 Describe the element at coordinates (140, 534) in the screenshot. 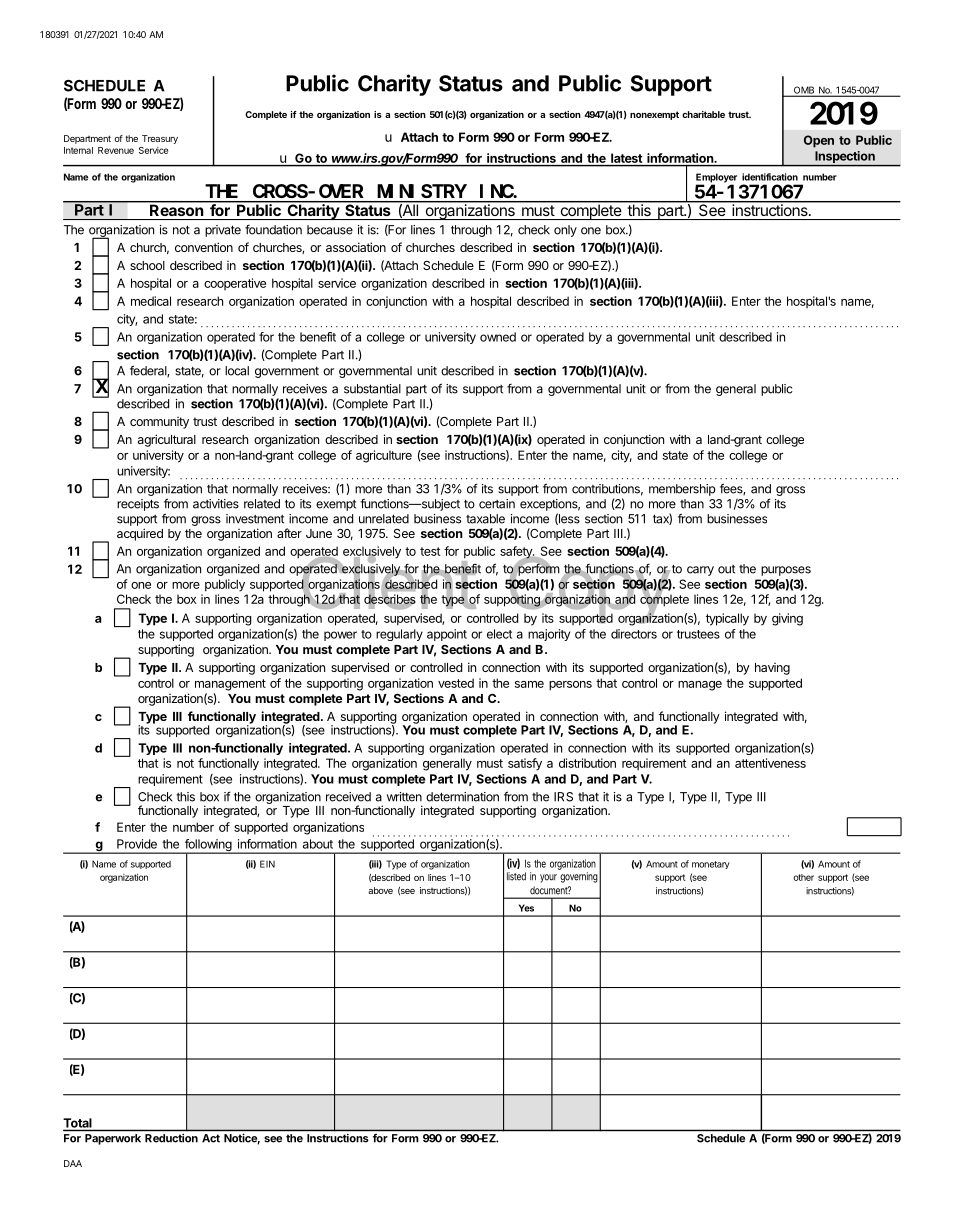

I see `acquired` at that location.
